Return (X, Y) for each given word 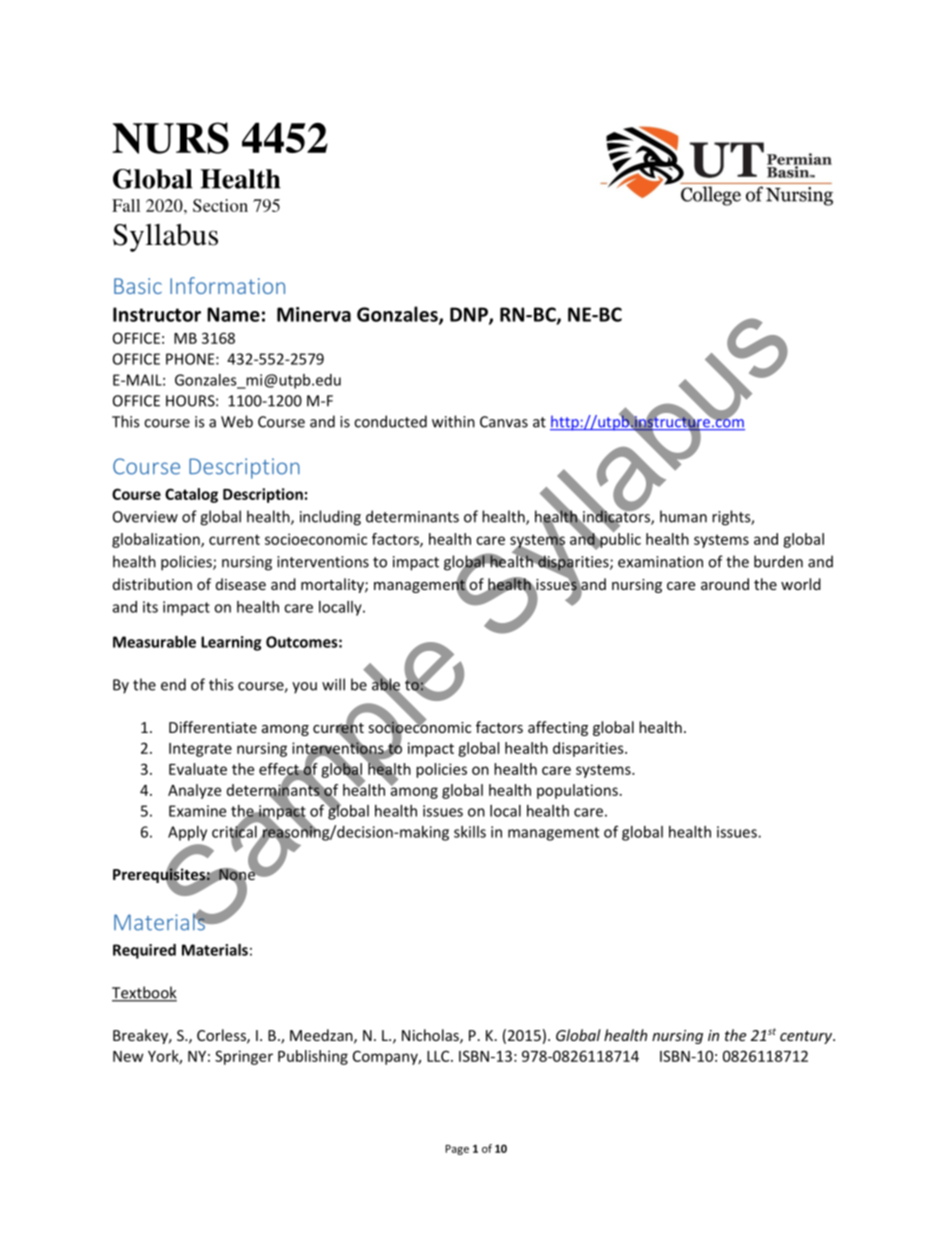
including (330, 518)
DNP (470, 315)
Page (457, 1150)
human (683, 516)
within (453, 421)
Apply (187, 833)
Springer (244, 1057)
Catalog (191, 495)
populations (577, 791)
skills (470, 832)
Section (220, 205)
